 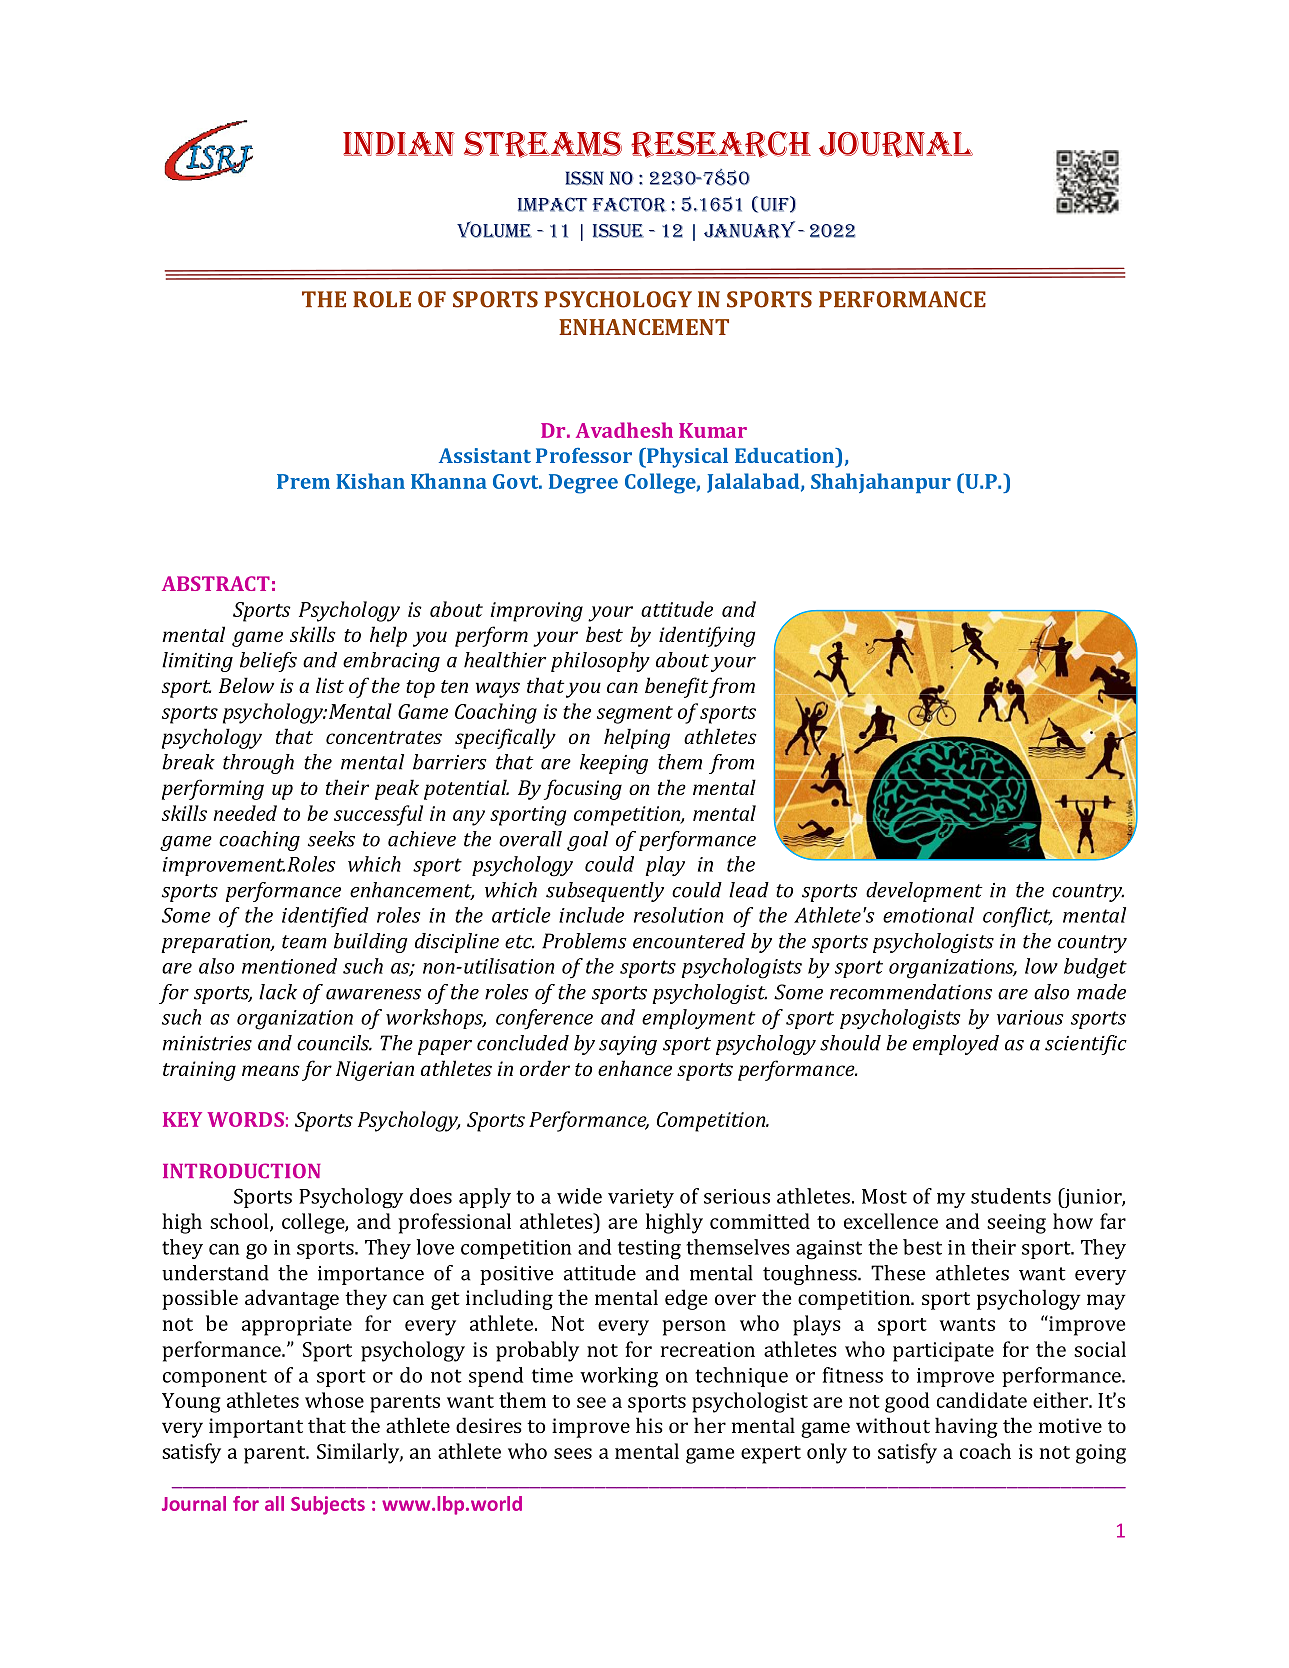 I want to click on ABSTRACT, so click(x=216, y=583).
